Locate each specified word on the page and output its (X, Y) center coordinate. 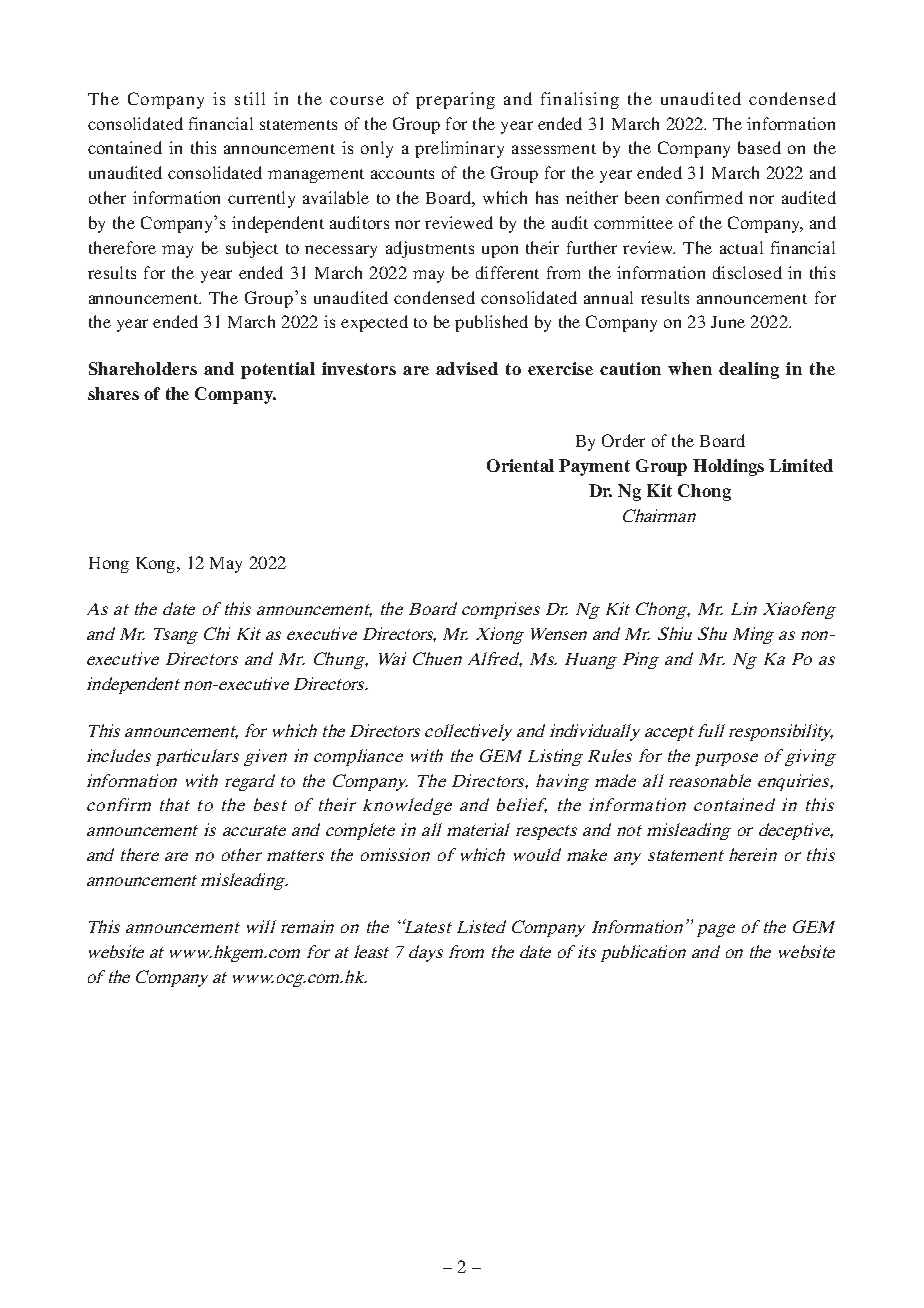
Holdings (728, 467)
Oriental (520, 465)
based (759, 147)
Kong (157, 565)
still (250, 98)
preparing (455, 100)
